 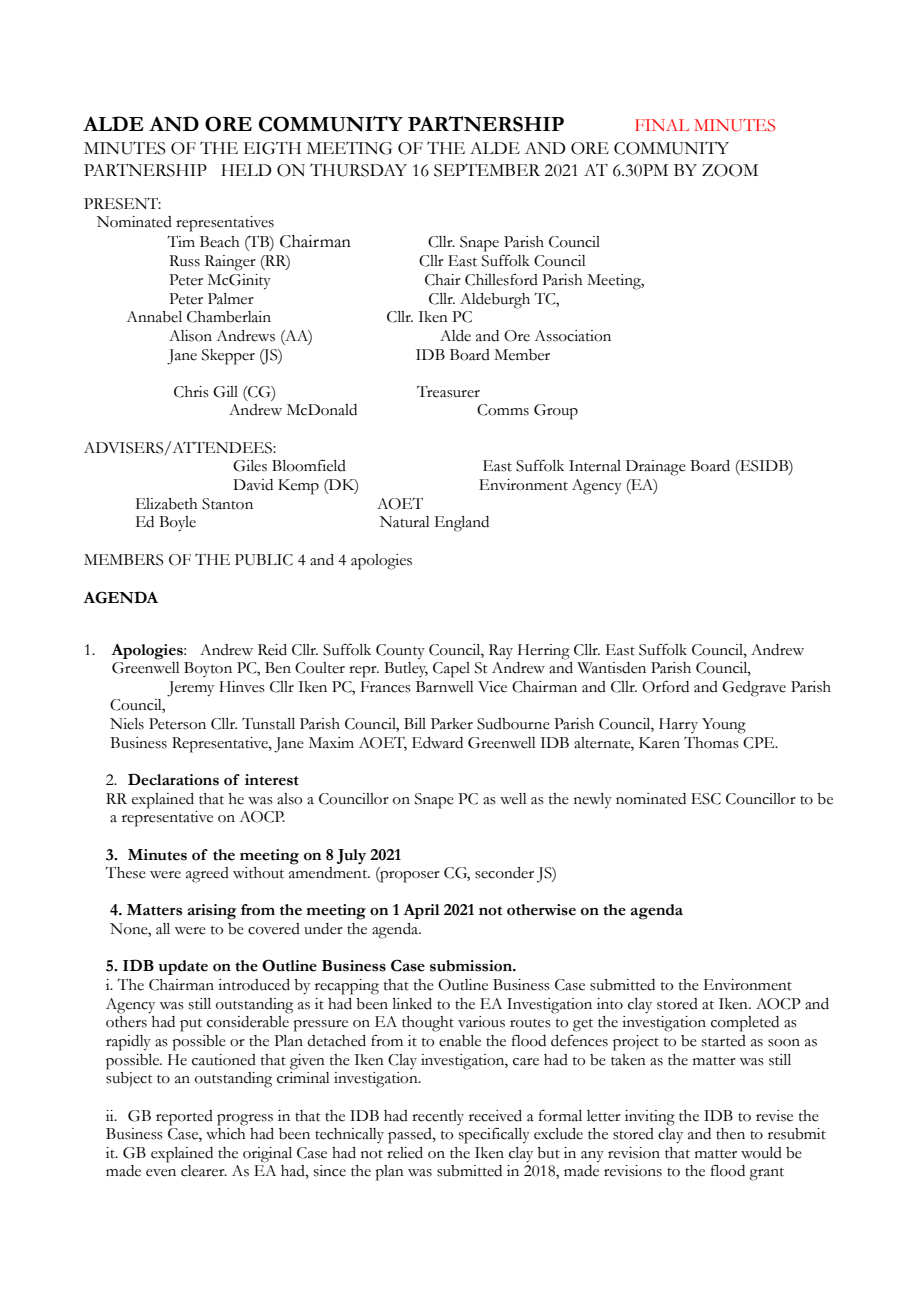 I want to click on ZOOM, so click(x=730, y=170).
